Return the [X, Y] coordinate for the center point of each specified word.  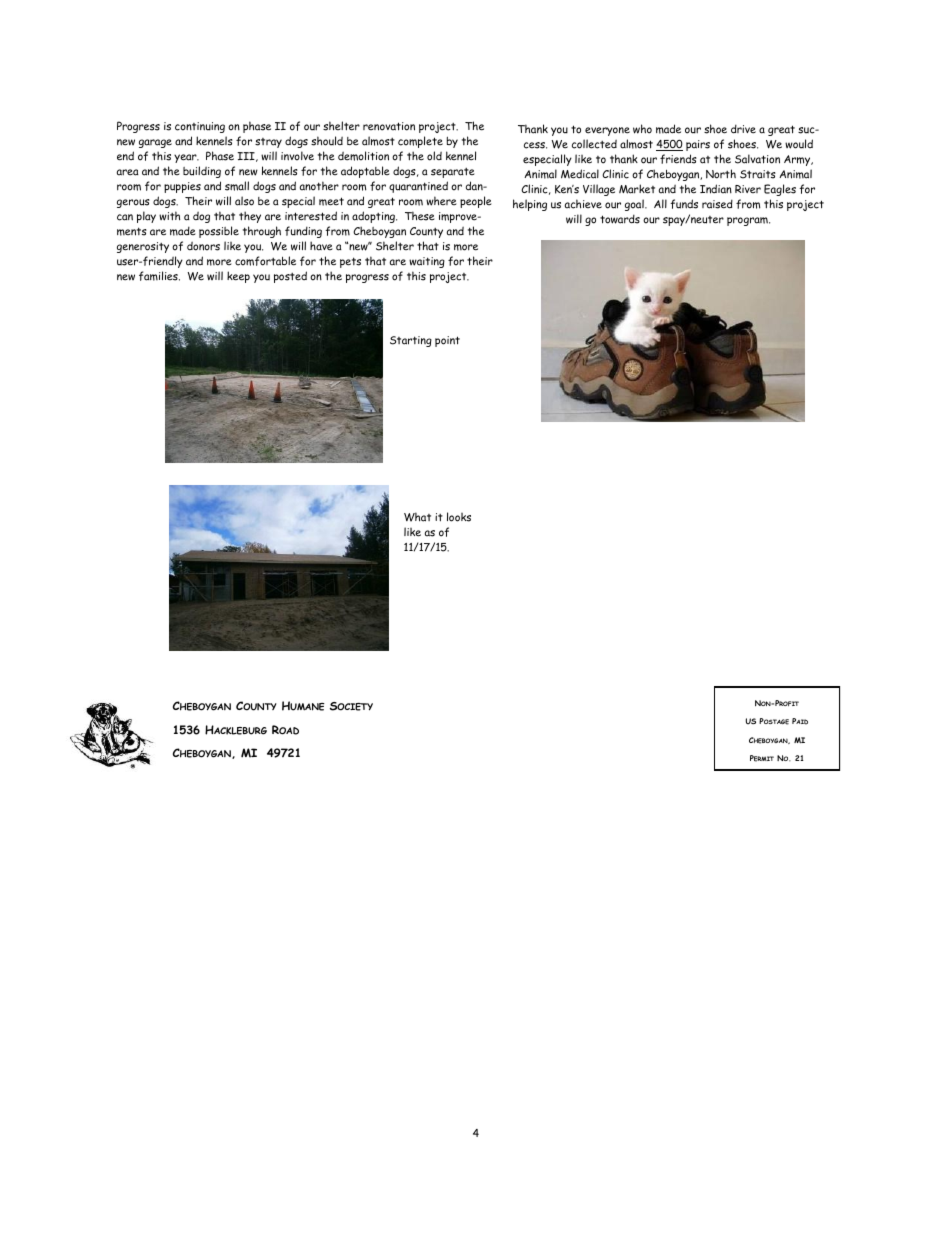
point [447, 341]
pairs [698, 145]
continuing [200, 127]
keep [238, 277]
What [417, 517]
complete [420, 142]
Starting [411, 341]
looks [459, 517]
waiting [427, 262]
